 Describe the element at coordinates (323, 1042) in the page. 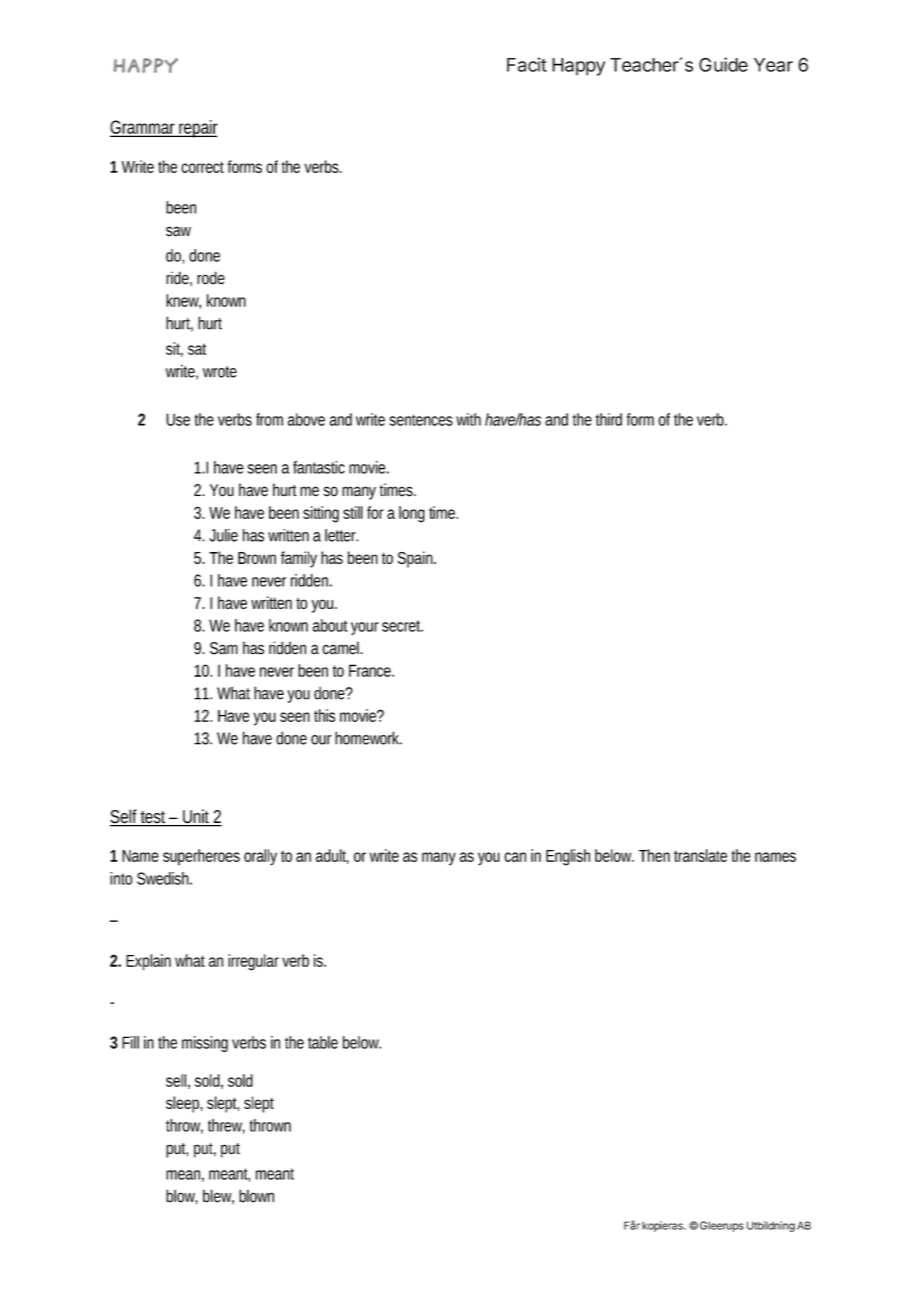

I see `table` at that location.
